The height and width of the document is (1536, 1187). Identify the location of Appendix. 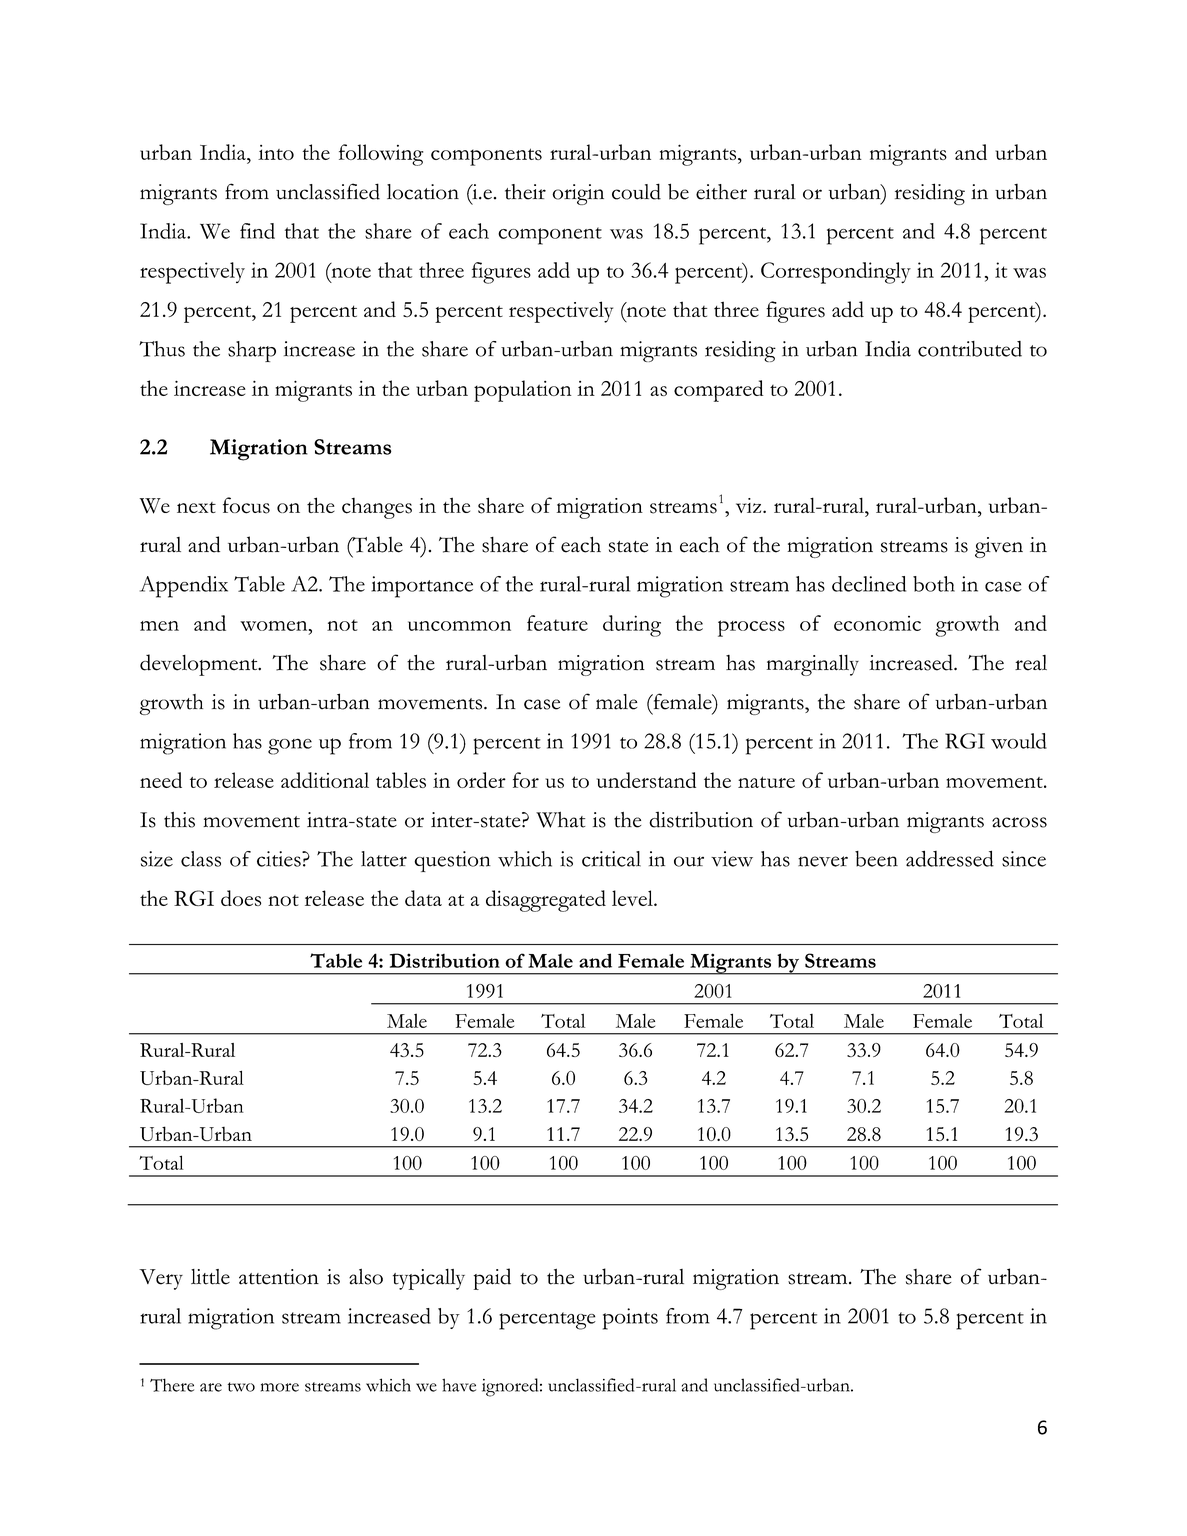
(184, 587).
